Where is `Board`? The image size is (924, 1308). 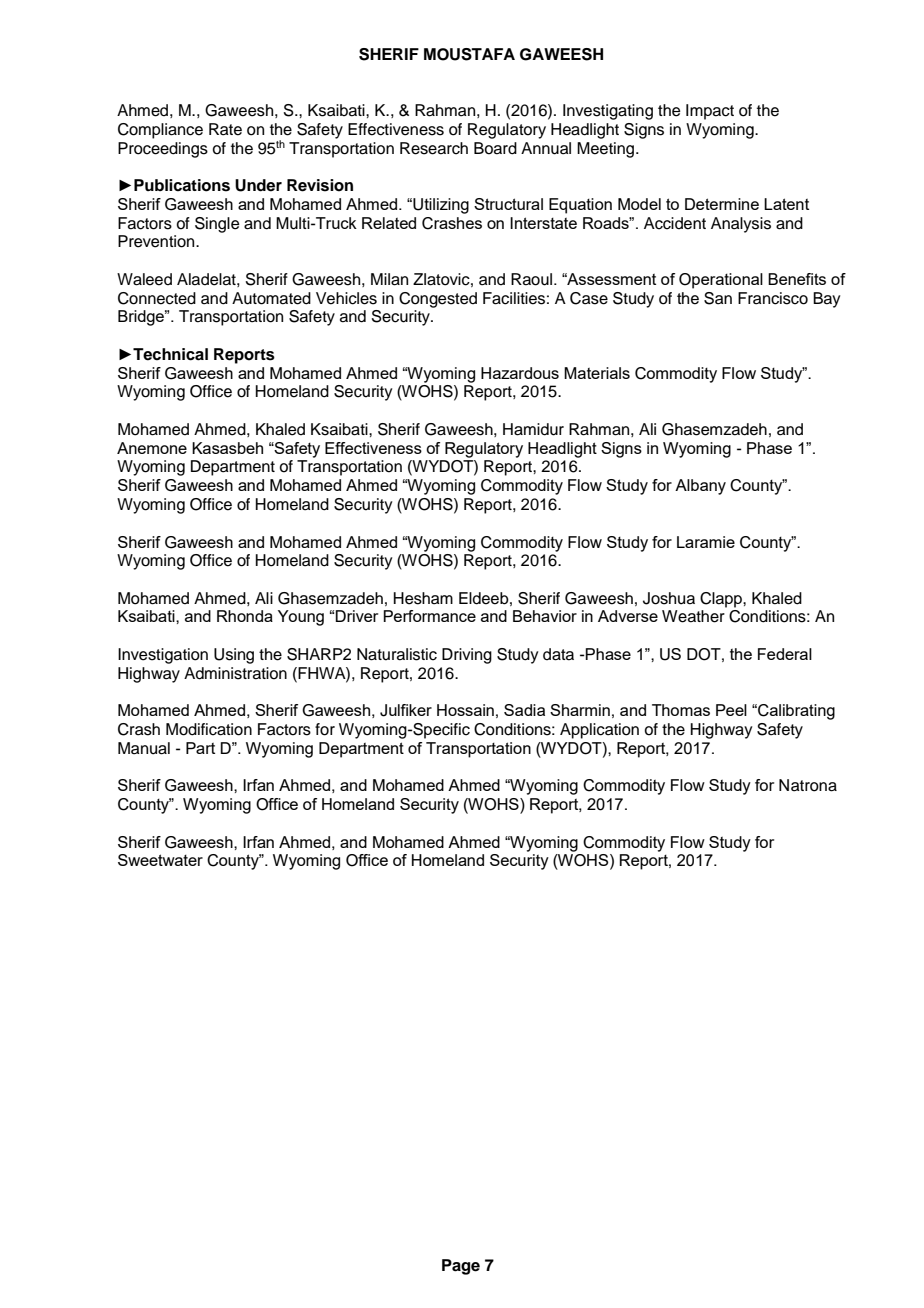
Board is located at coordinates (495, 148).
